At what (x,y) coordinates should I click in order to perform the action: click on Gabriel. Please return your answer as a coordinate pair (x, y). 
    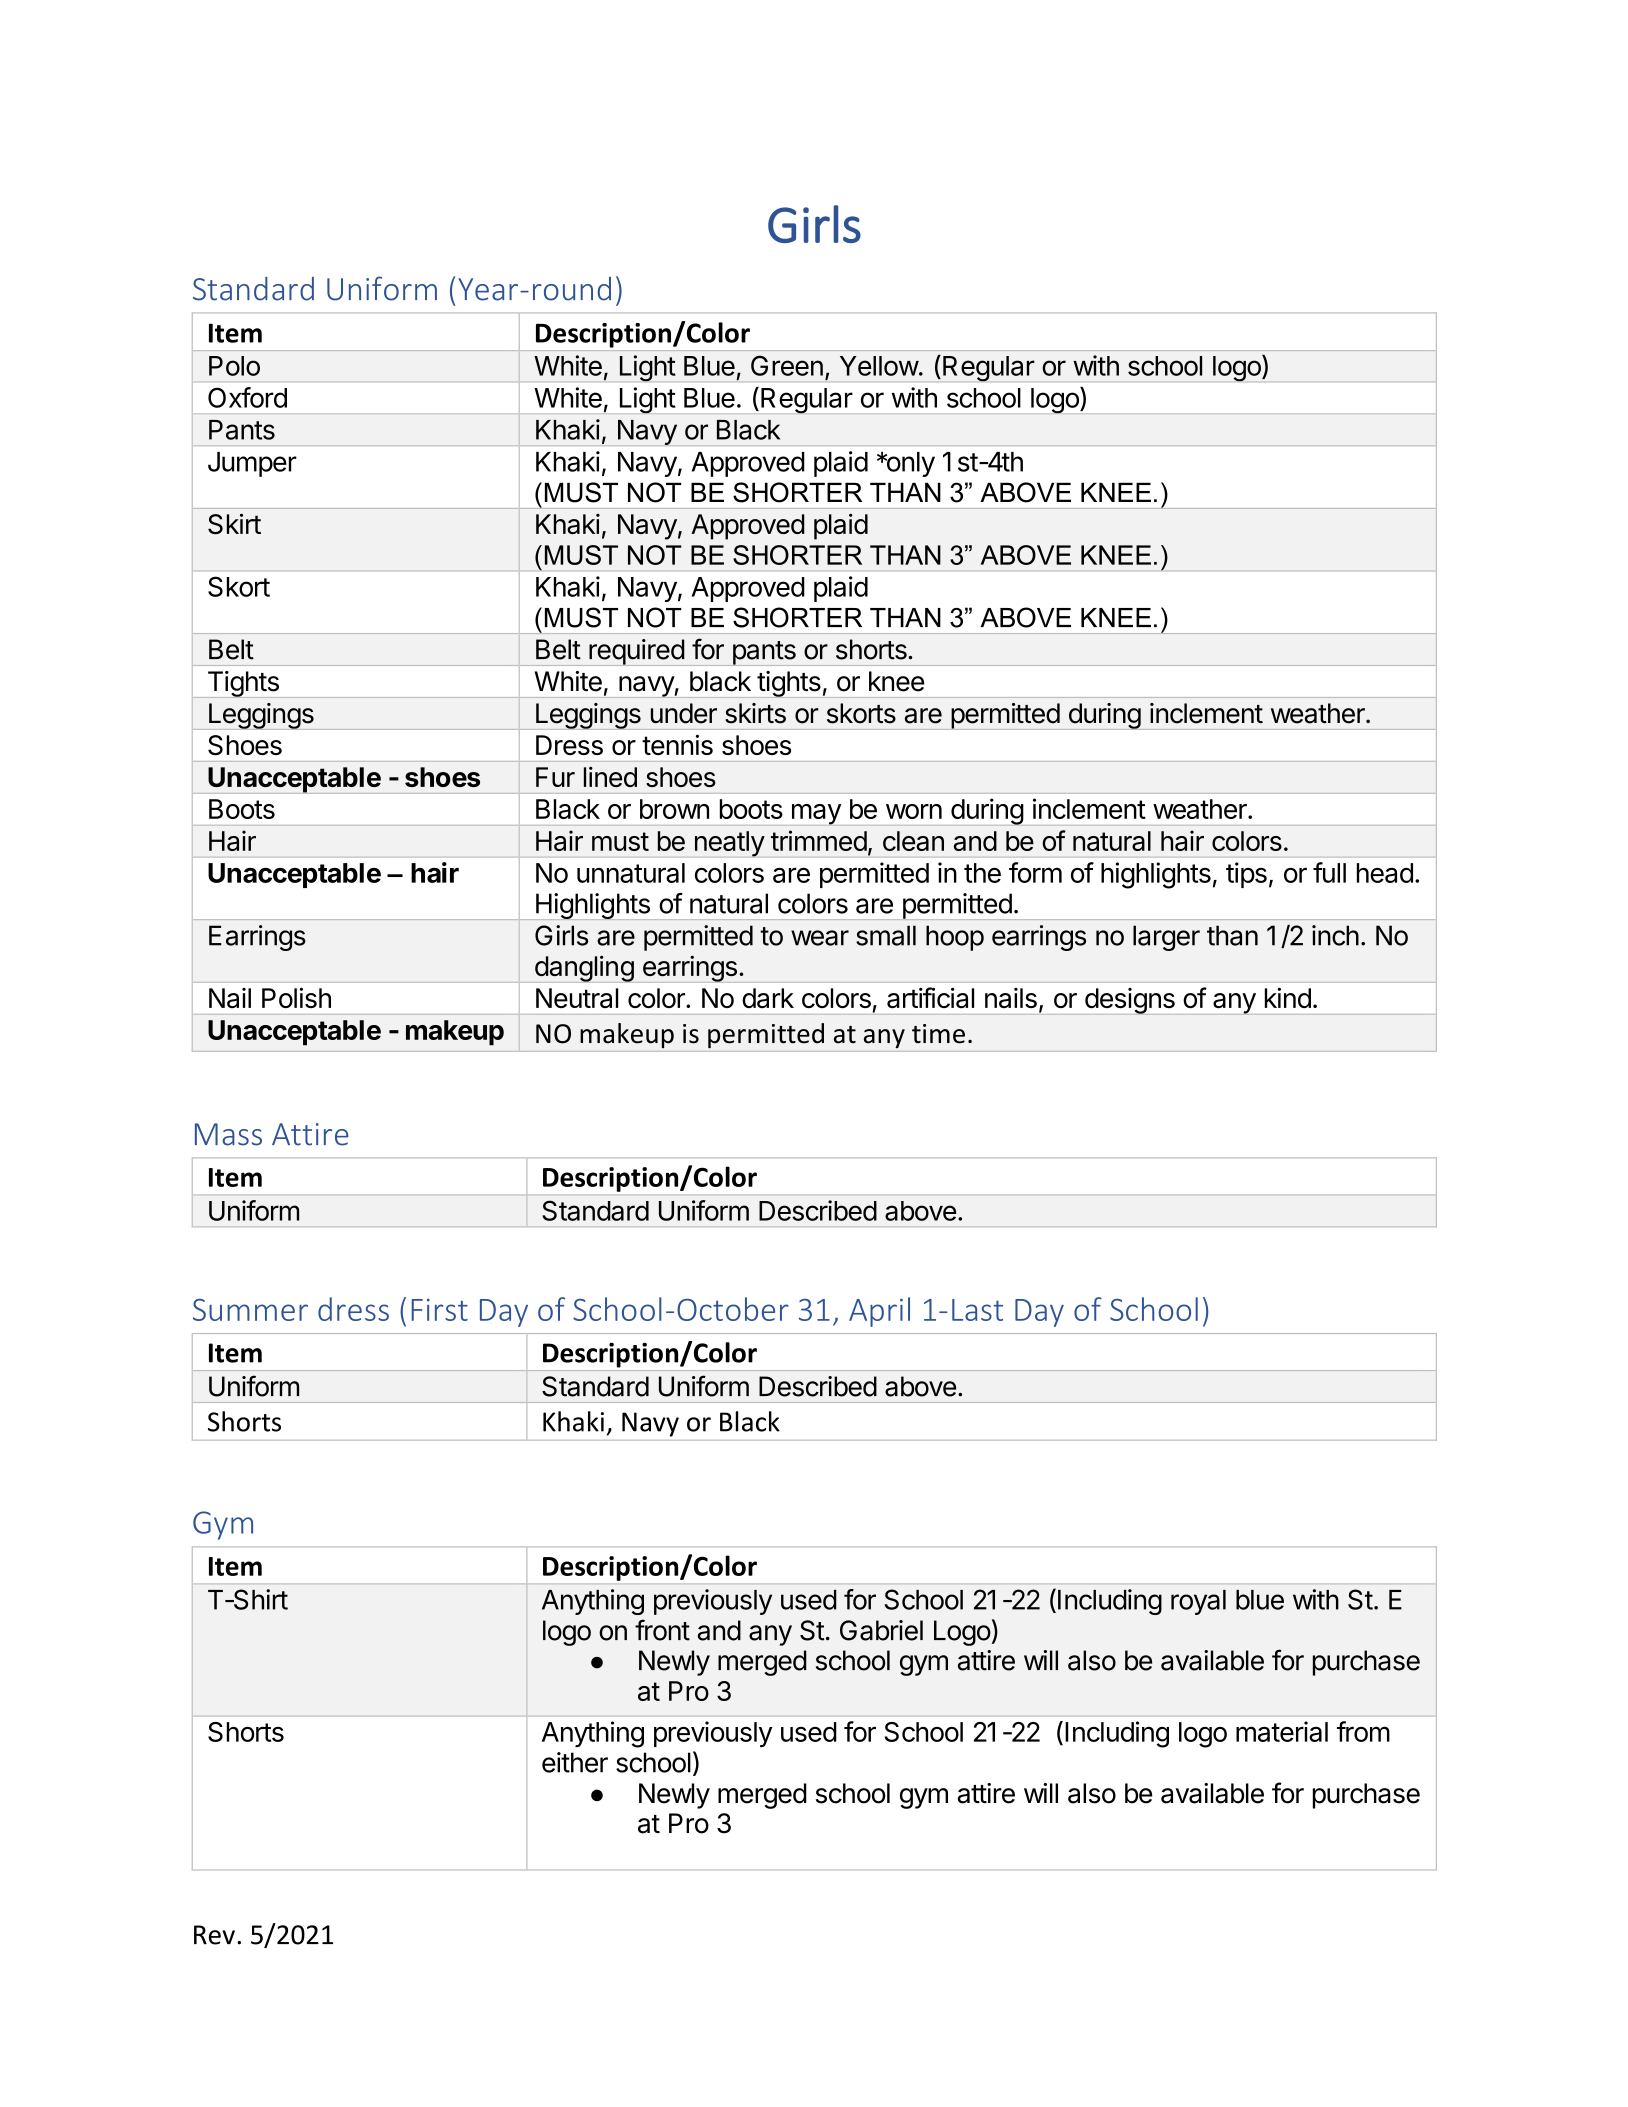
    Looking at the image, I should click on (881, 1630).
